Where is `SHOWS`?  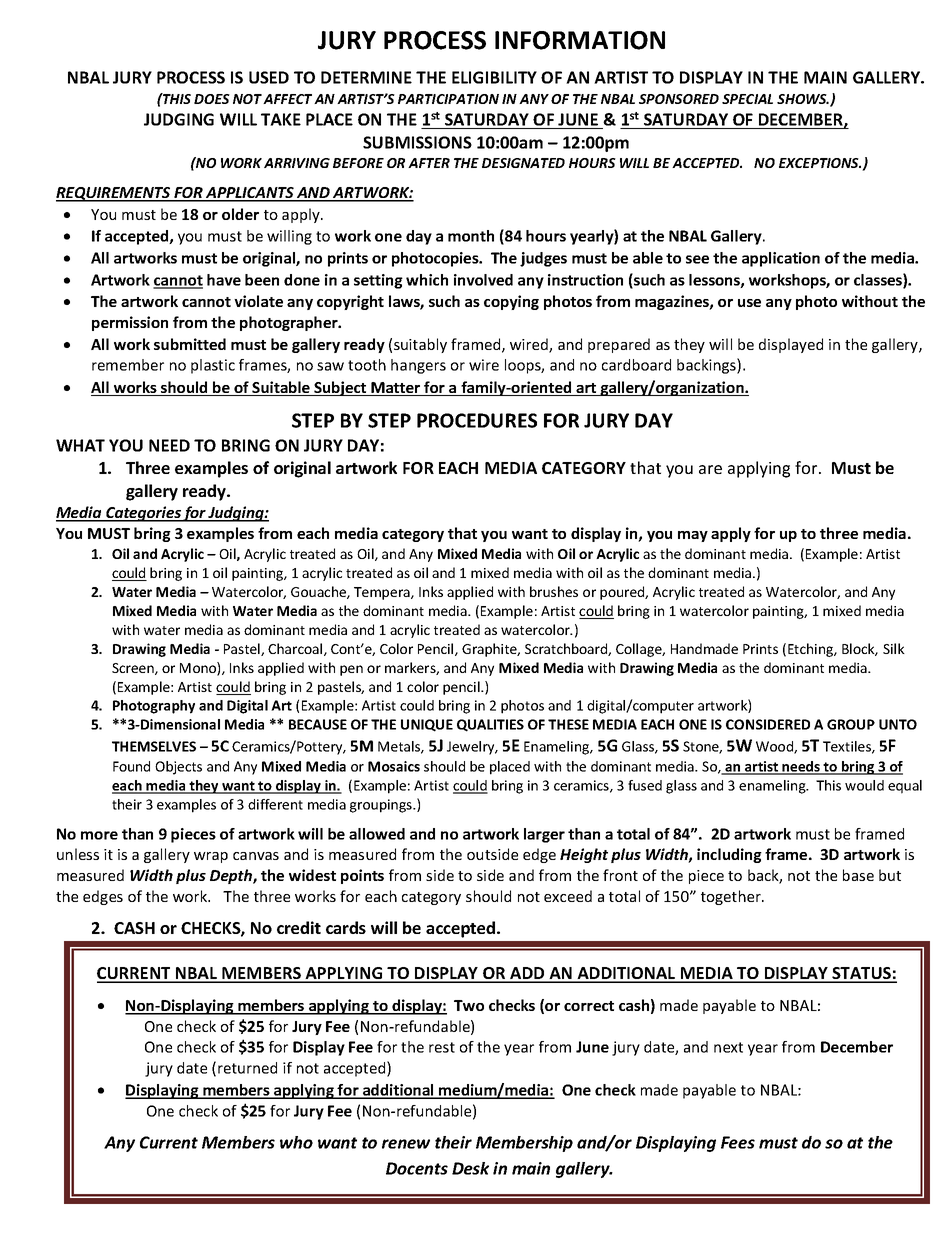
SHOWS is located at coordinates (803, 99).
